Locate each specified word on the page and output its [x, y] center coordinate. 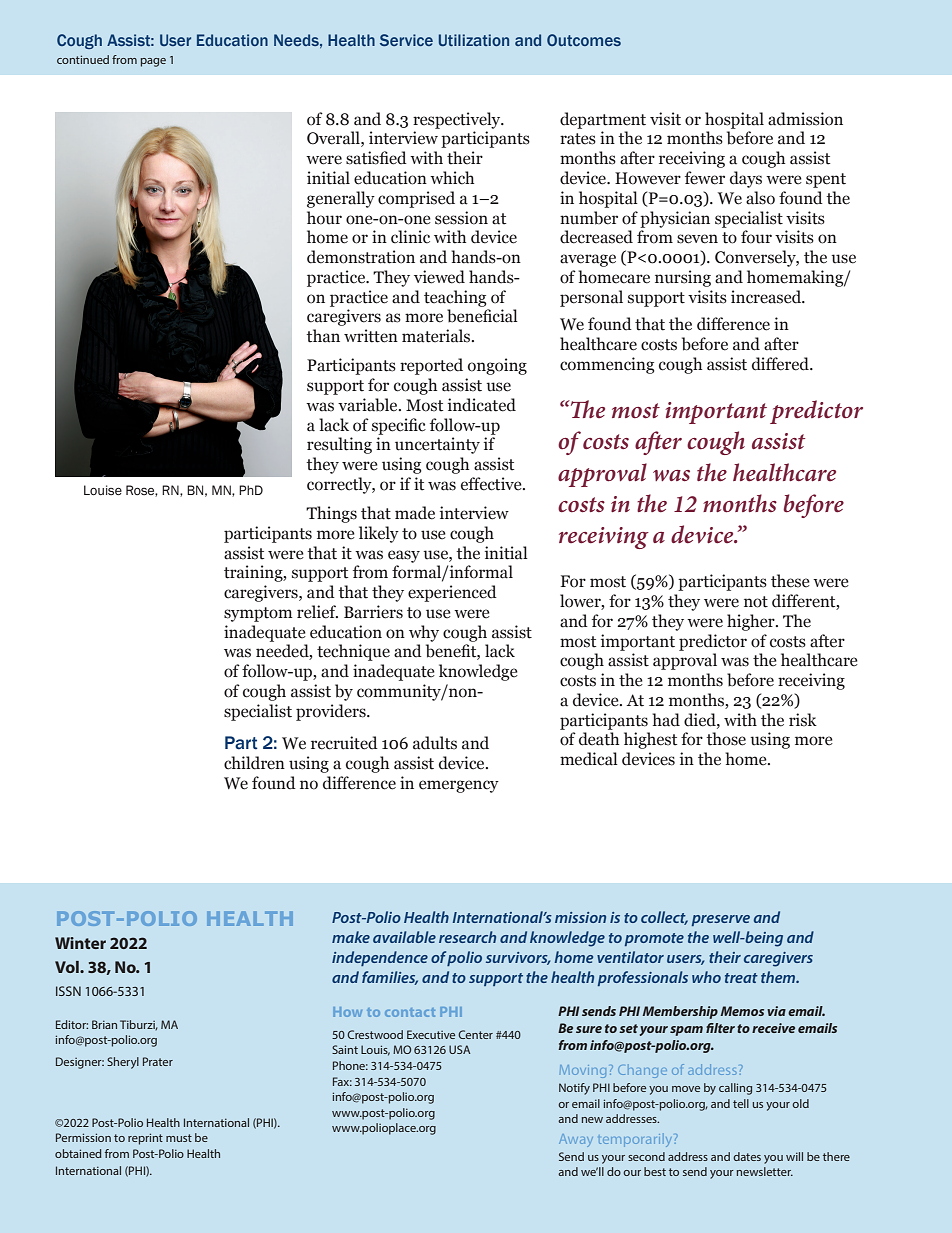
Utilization [474, 40]
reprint [145, 1139]
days [746, 179]
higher [752, 622]
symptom [258, 614]
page [153, 62]
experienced [452, 593]
